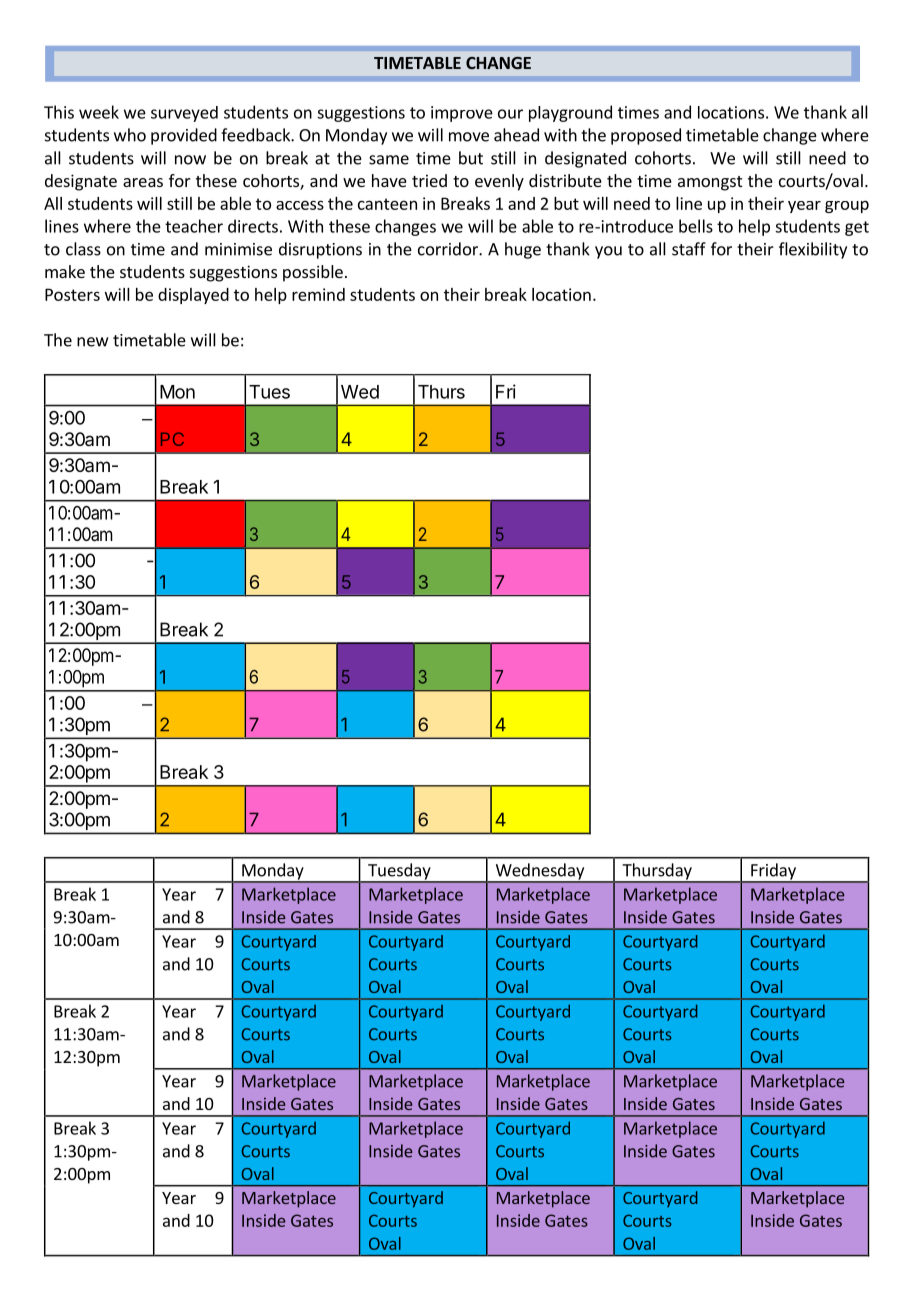 Image resolution: width=924 pixels, height=1308 pixels. Describe the element at coordinates (773, 872) in the image. I see `Friday` at that location.
